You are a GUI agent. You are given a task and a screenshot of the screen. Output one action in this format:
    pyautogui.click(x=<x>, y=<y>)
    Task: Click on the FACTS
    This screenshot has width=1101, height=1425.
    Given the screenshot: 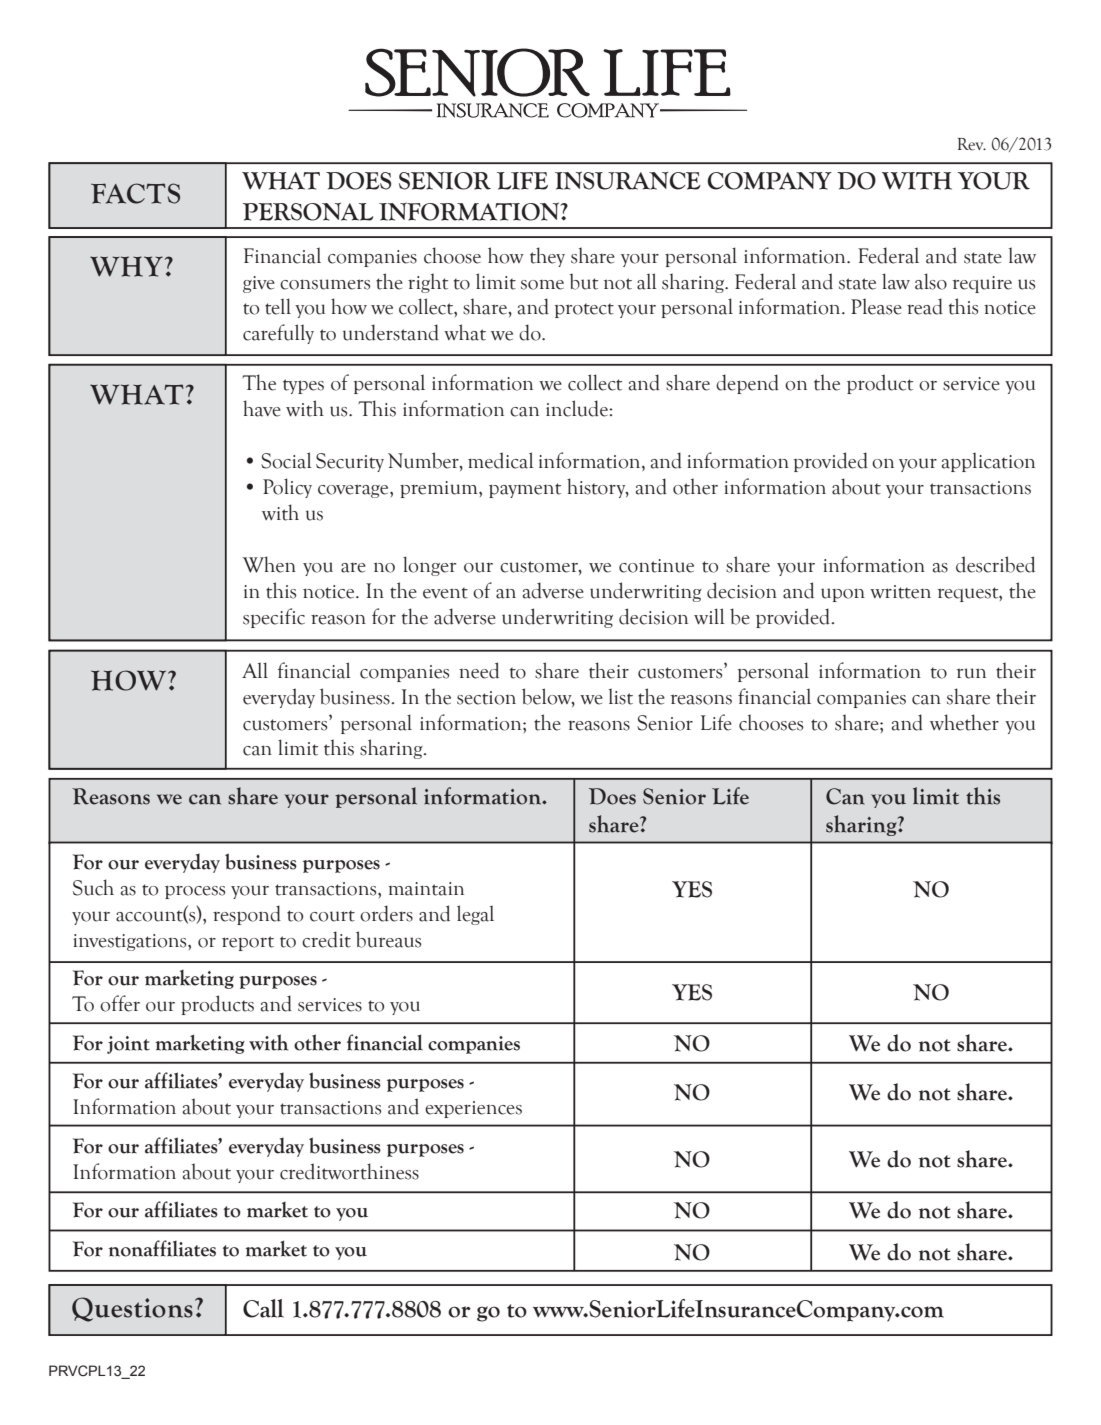 What is the action you would take?
    pyautogui.click(x=135, y=193)
